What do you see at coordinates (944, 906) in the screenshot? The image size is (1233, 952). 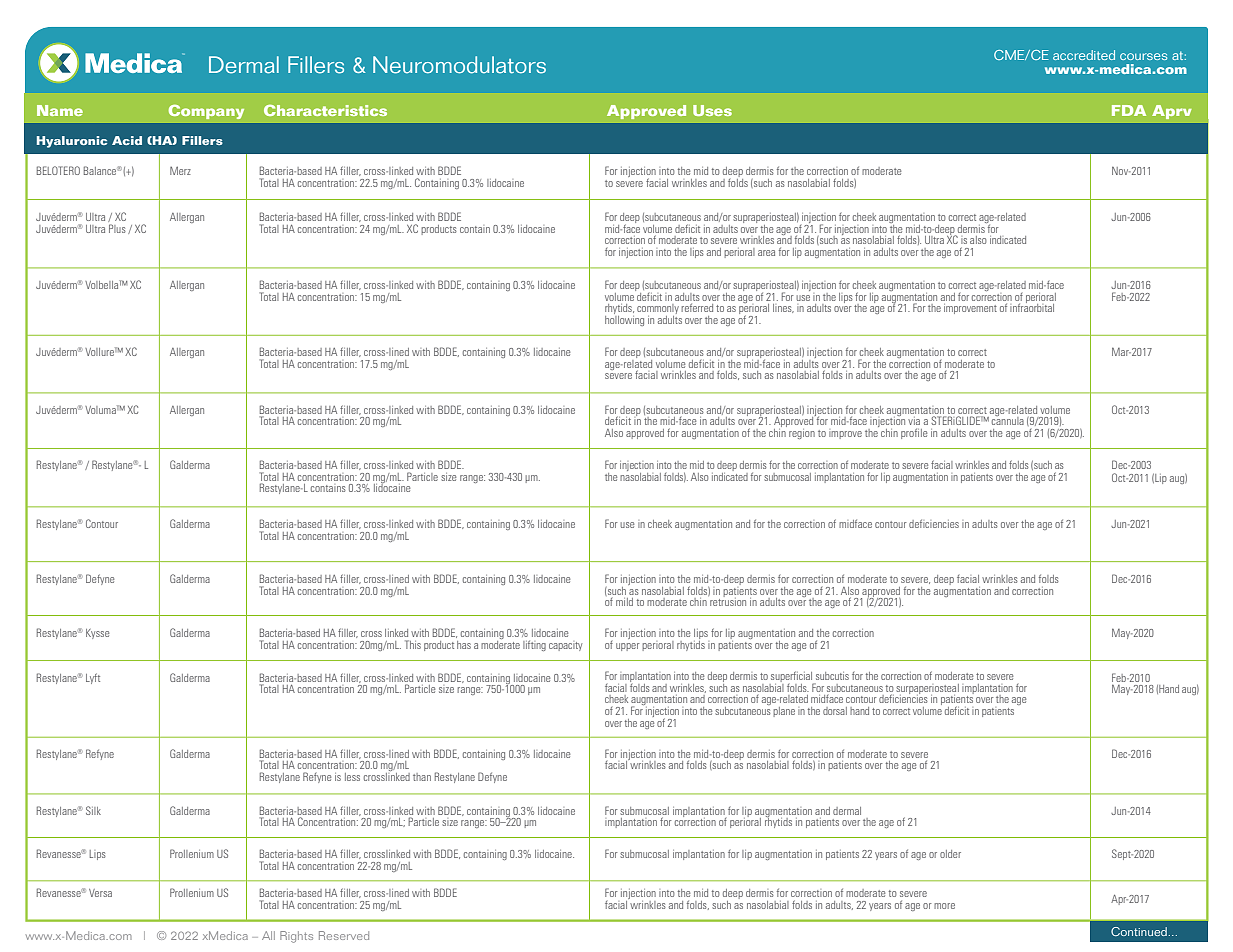 I see `more` at bounding box center [944, 906].
